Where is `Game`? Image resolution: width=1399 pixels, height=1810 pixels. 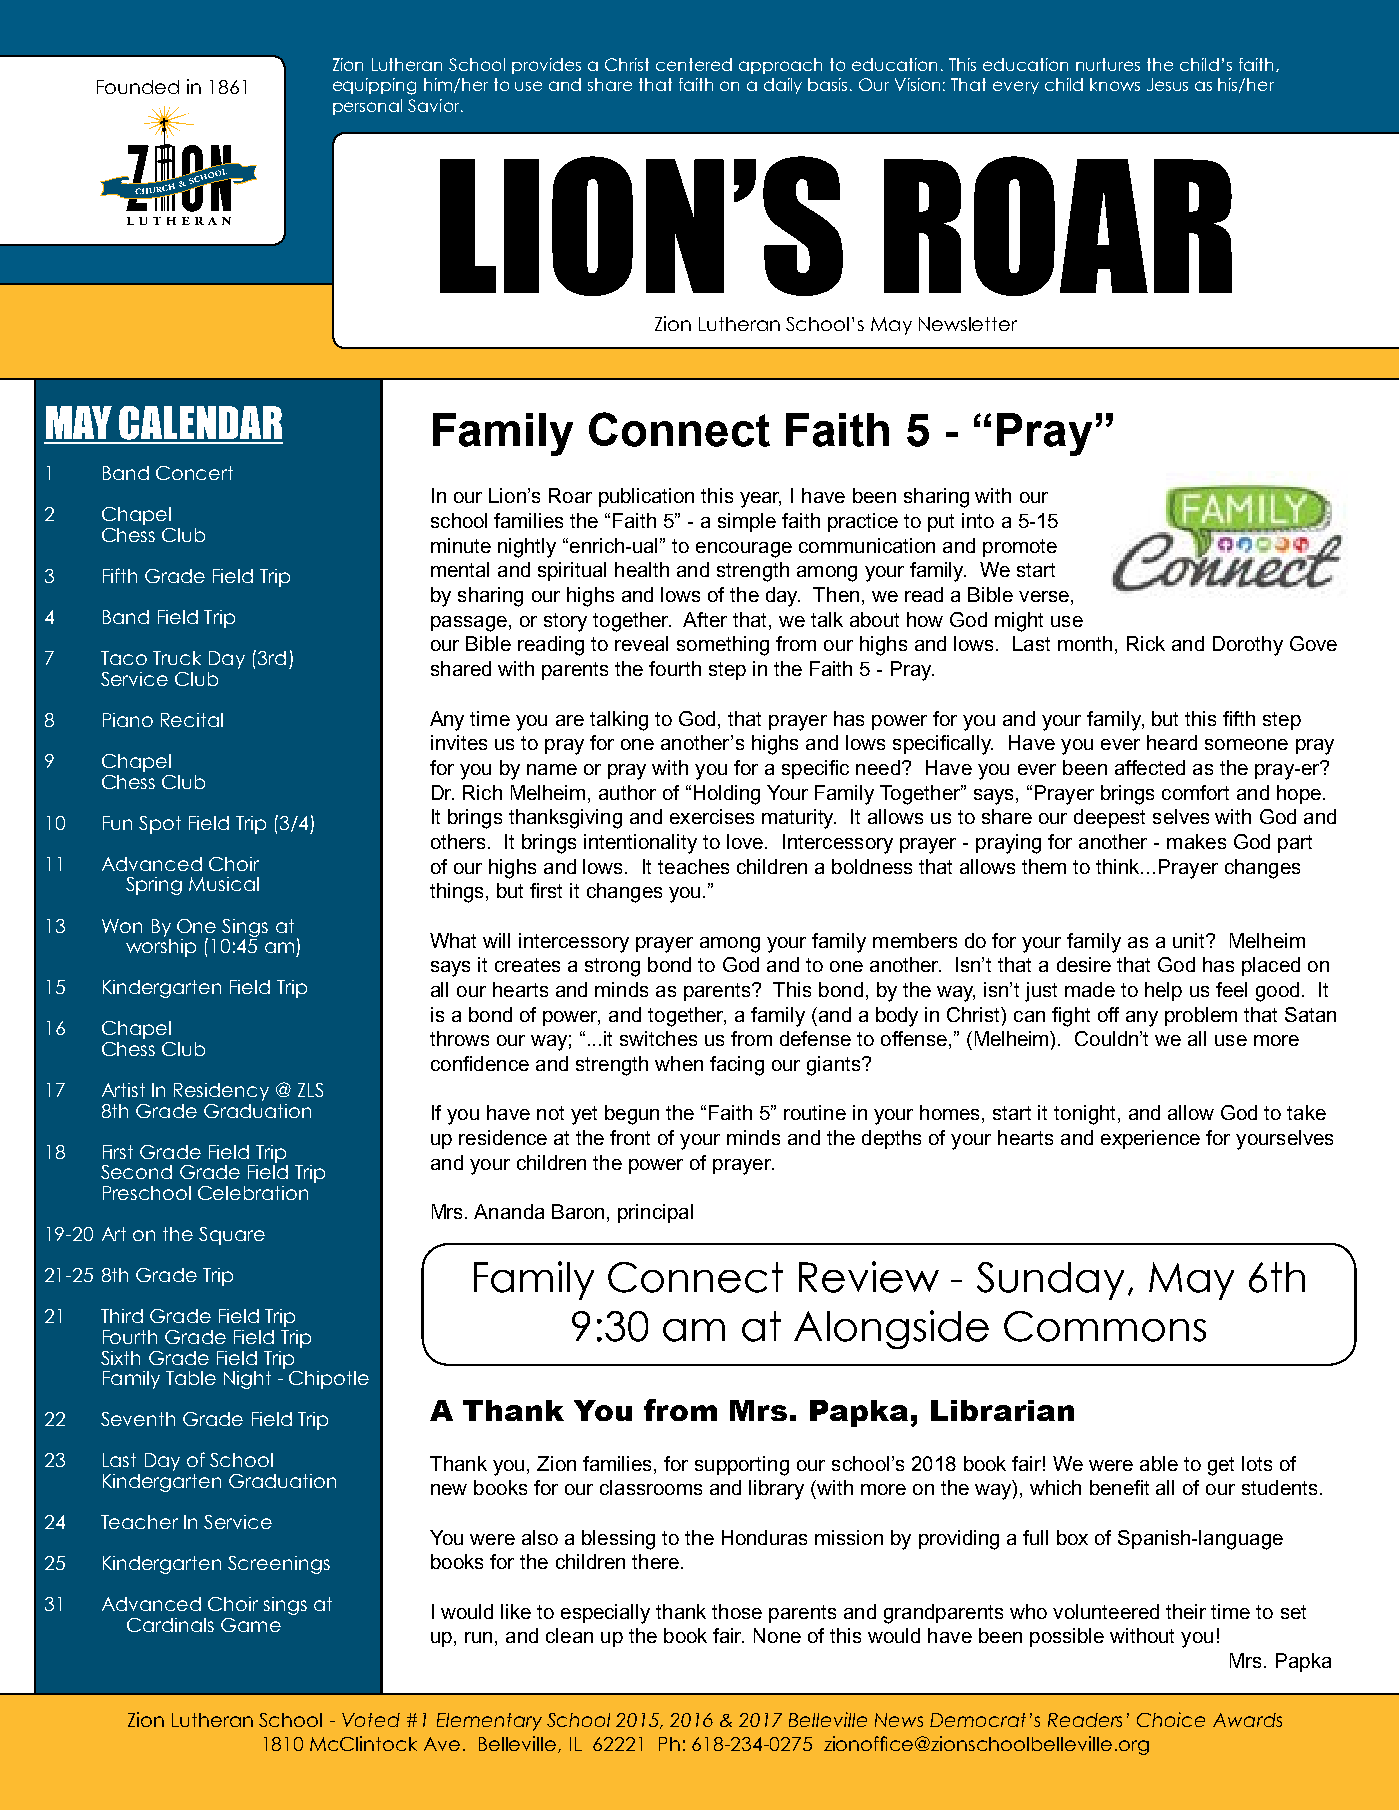
Game is located at coordinates (251, 1625).
